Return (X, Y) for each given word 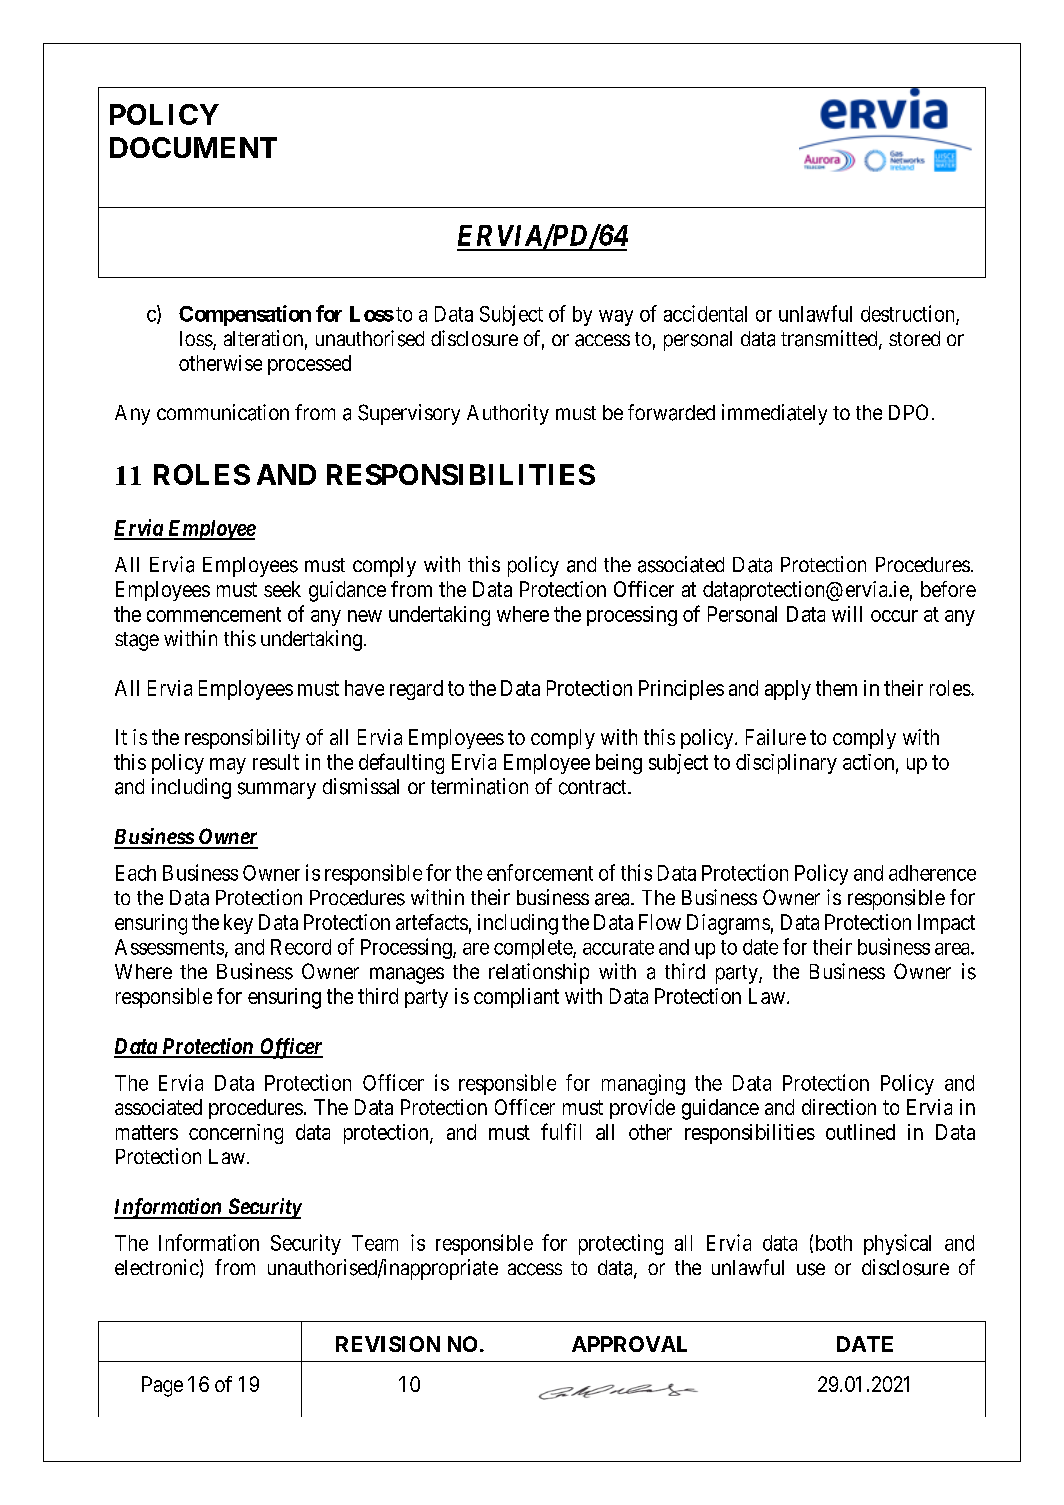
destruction (909, 314)
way (616, 318)
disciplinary (786, 764)
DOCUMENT (193, 147)
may (228, 766)
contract (594, 787)
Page (162, 1386)
